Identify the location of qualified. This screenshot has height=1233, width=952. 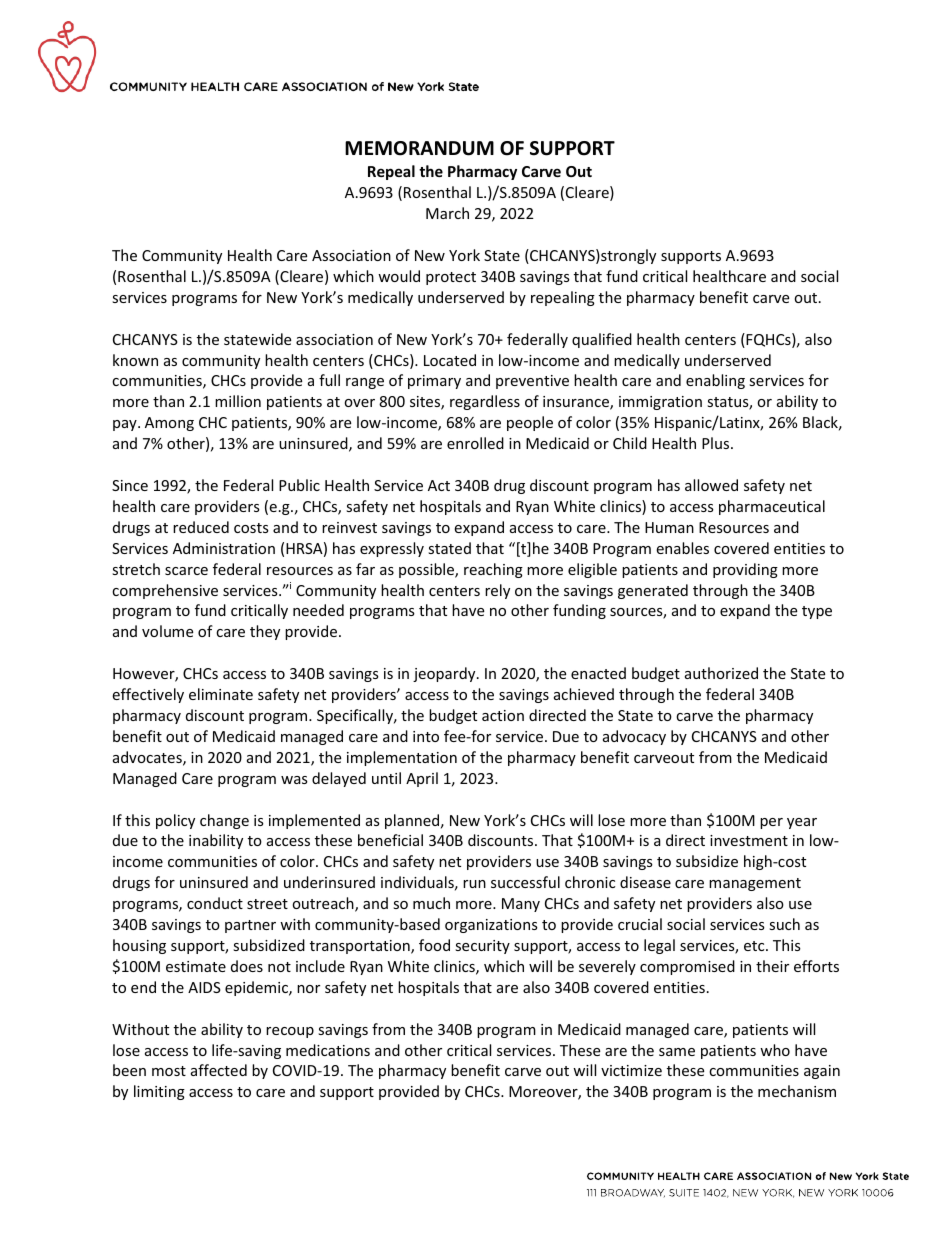
(602, 340).
